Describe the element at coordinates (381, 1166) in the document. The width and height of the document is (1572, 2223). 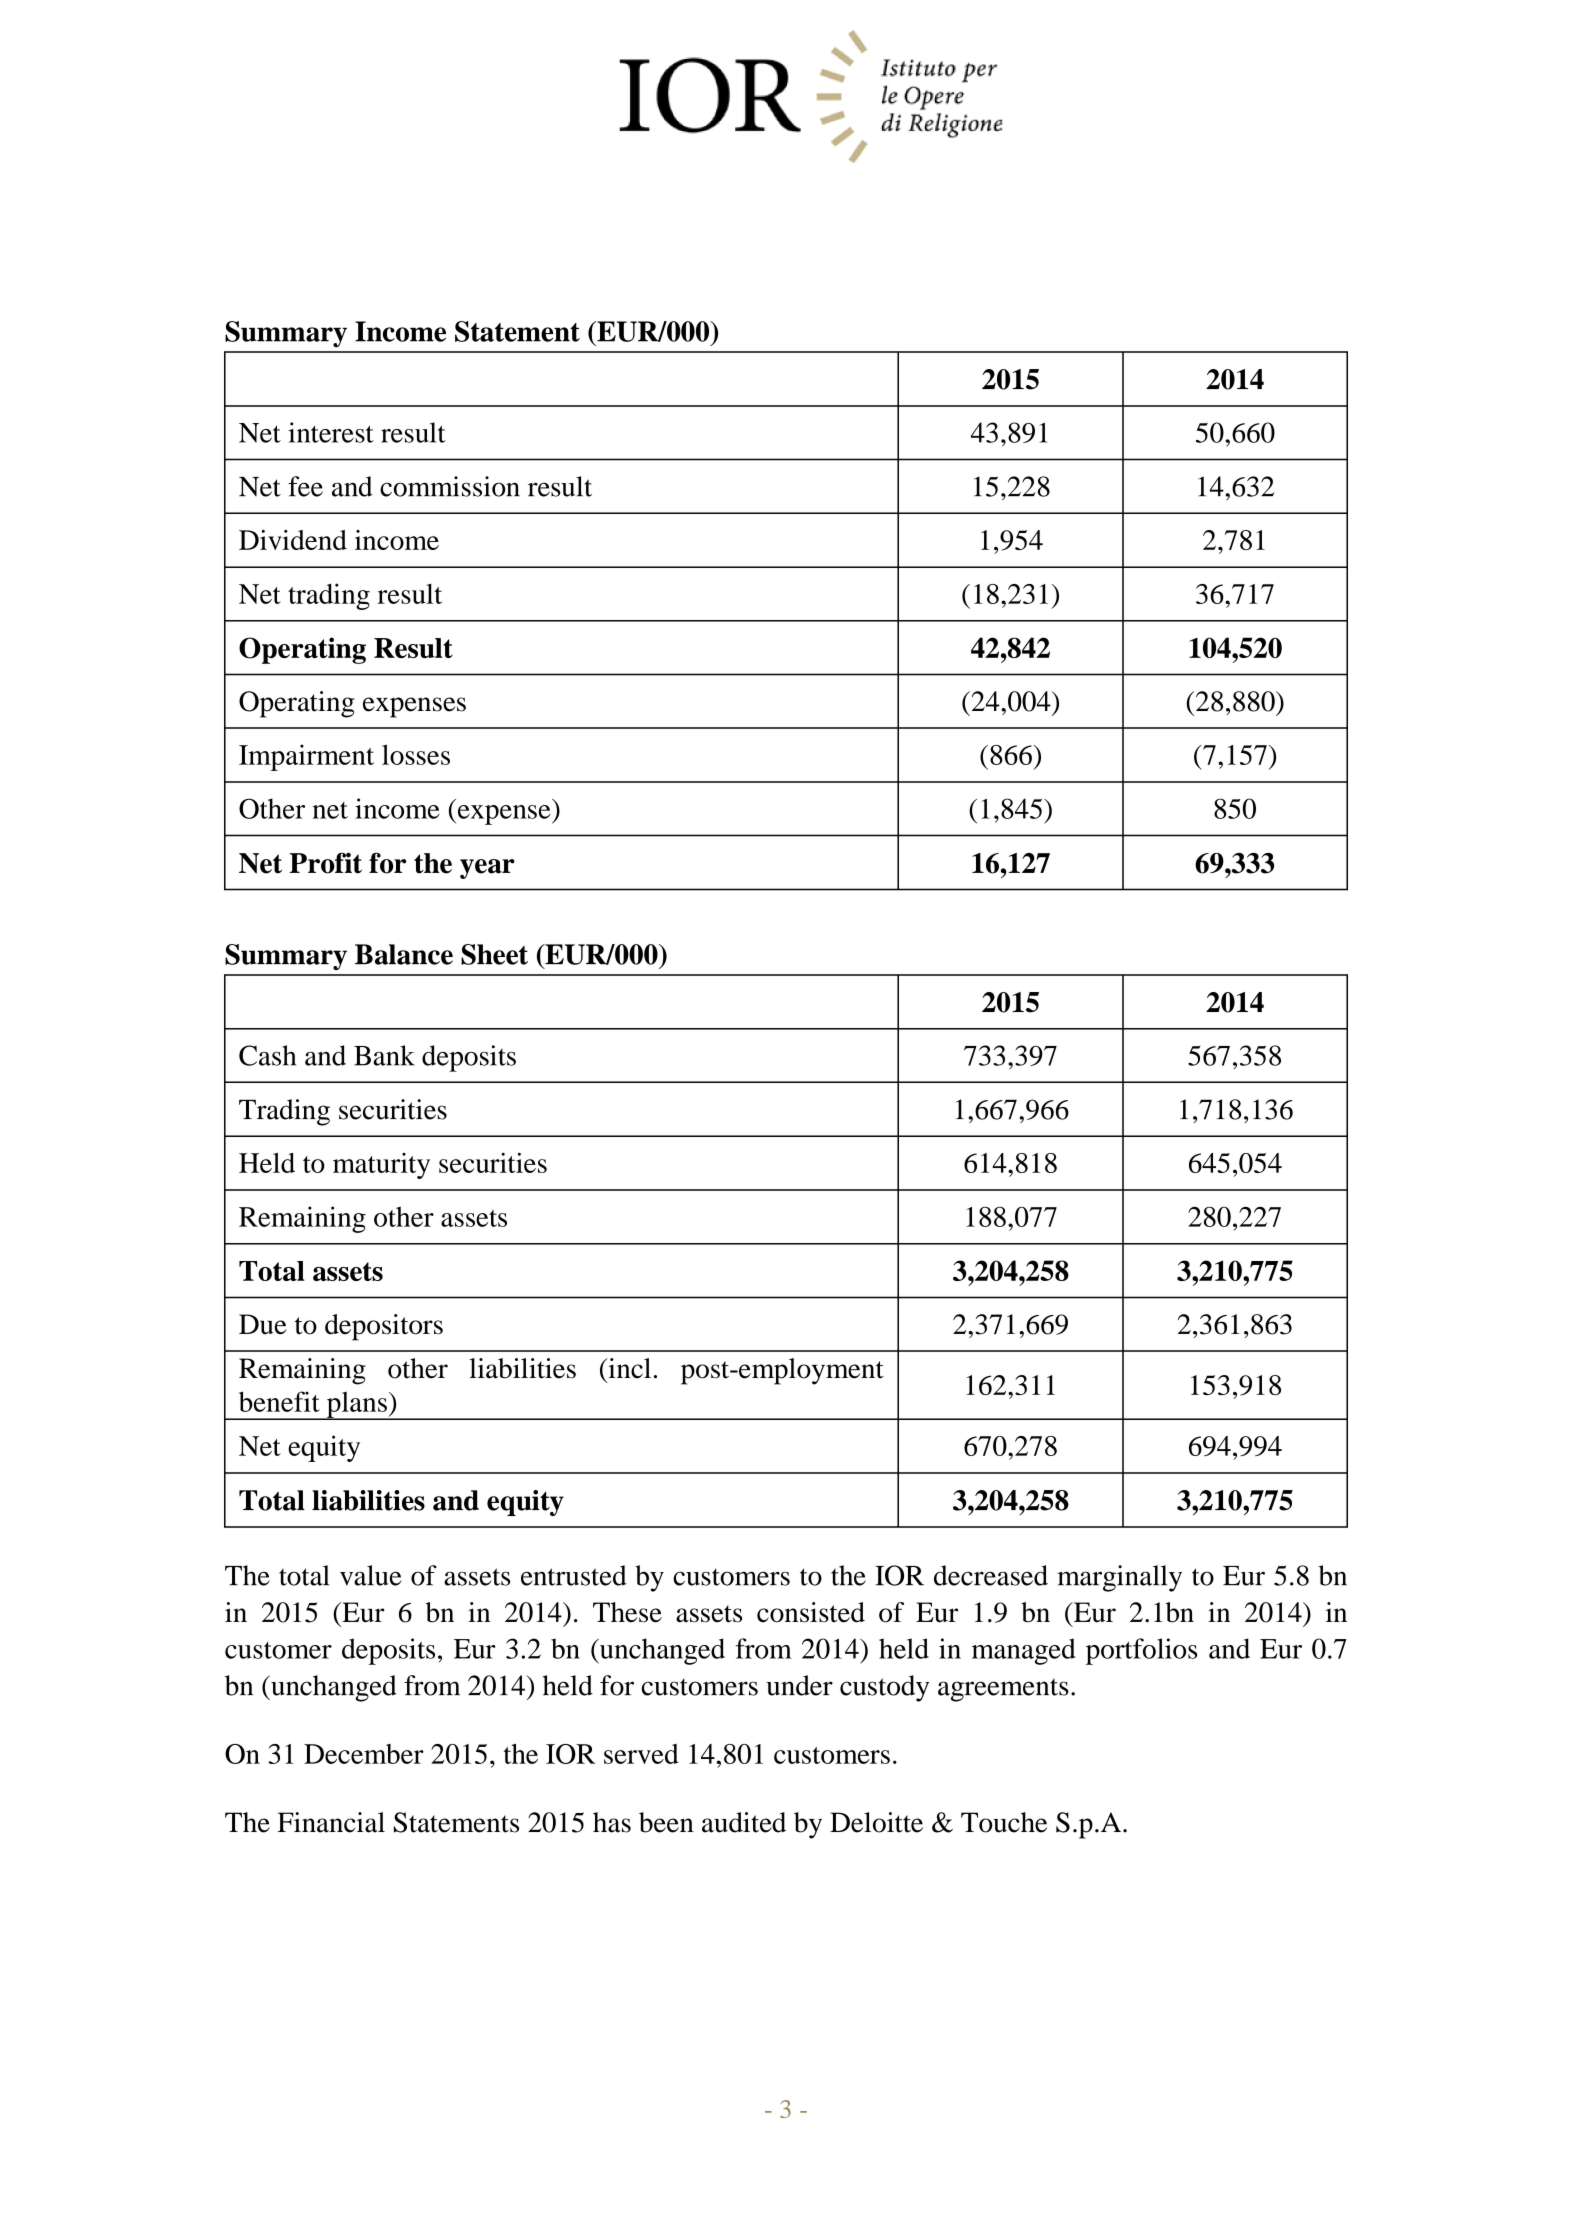
I see `maturity` at that location.
